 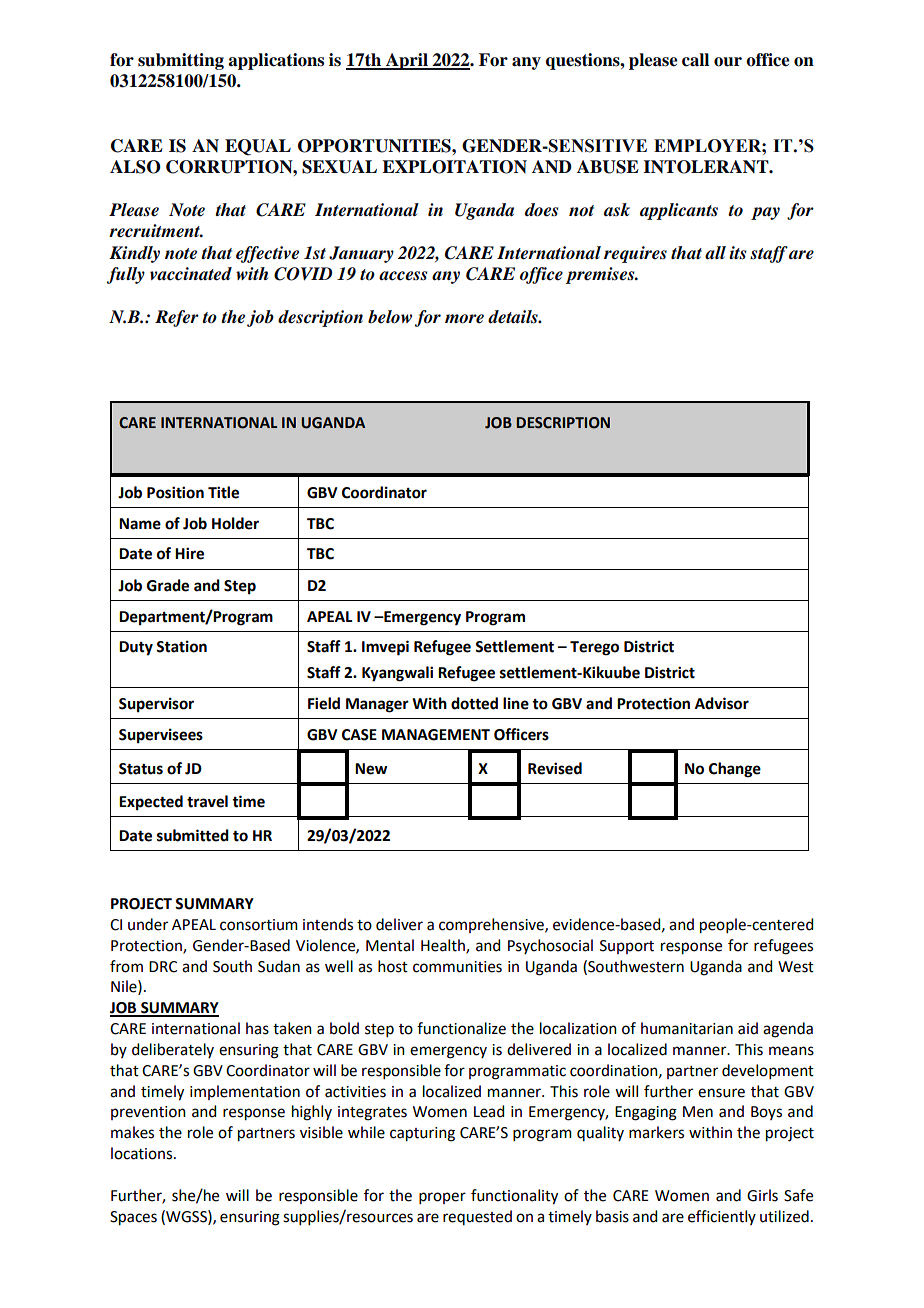 I want to click on call, so click(x=695, y=60).
